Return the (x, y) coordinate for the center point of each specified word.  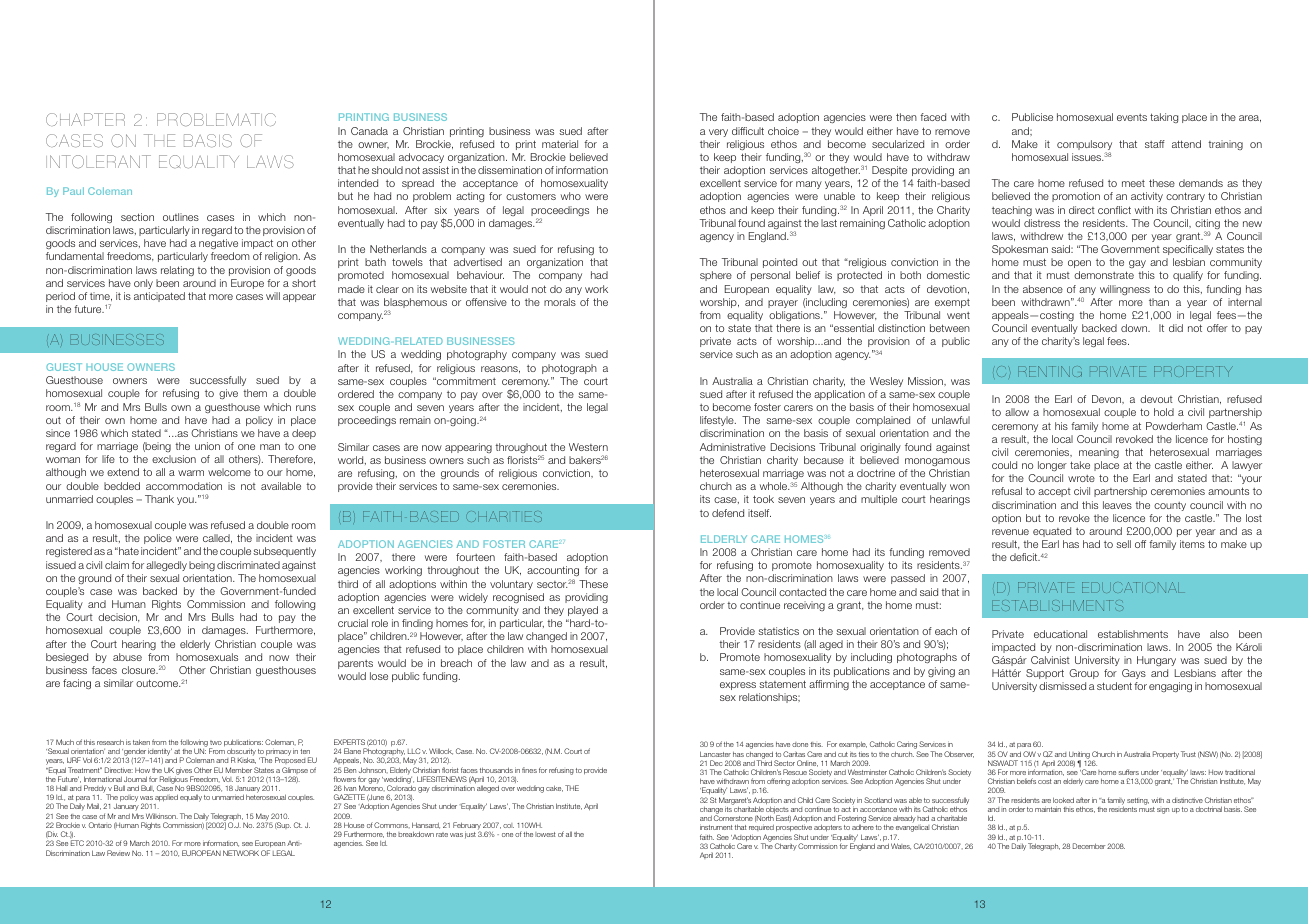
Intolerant (98, 161)
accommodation (184, 486)
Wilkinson (162, 816)
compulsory (1084, 146)
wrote (1081, 478)
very (718, 133)
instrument (716, 827)
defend (728, 513)
